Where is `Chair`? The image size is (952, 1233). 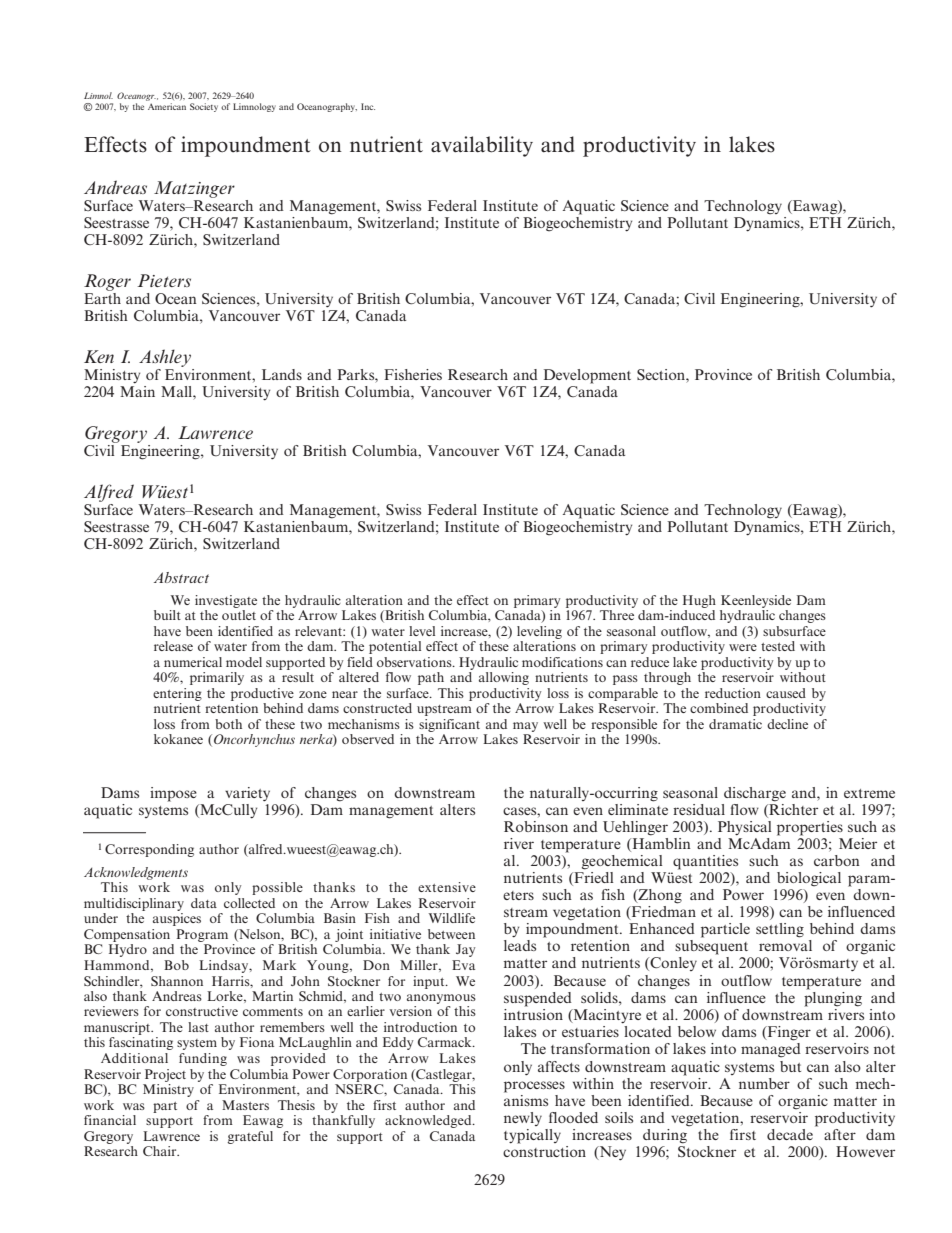
Chair is located at coordinates (161, 1151).
